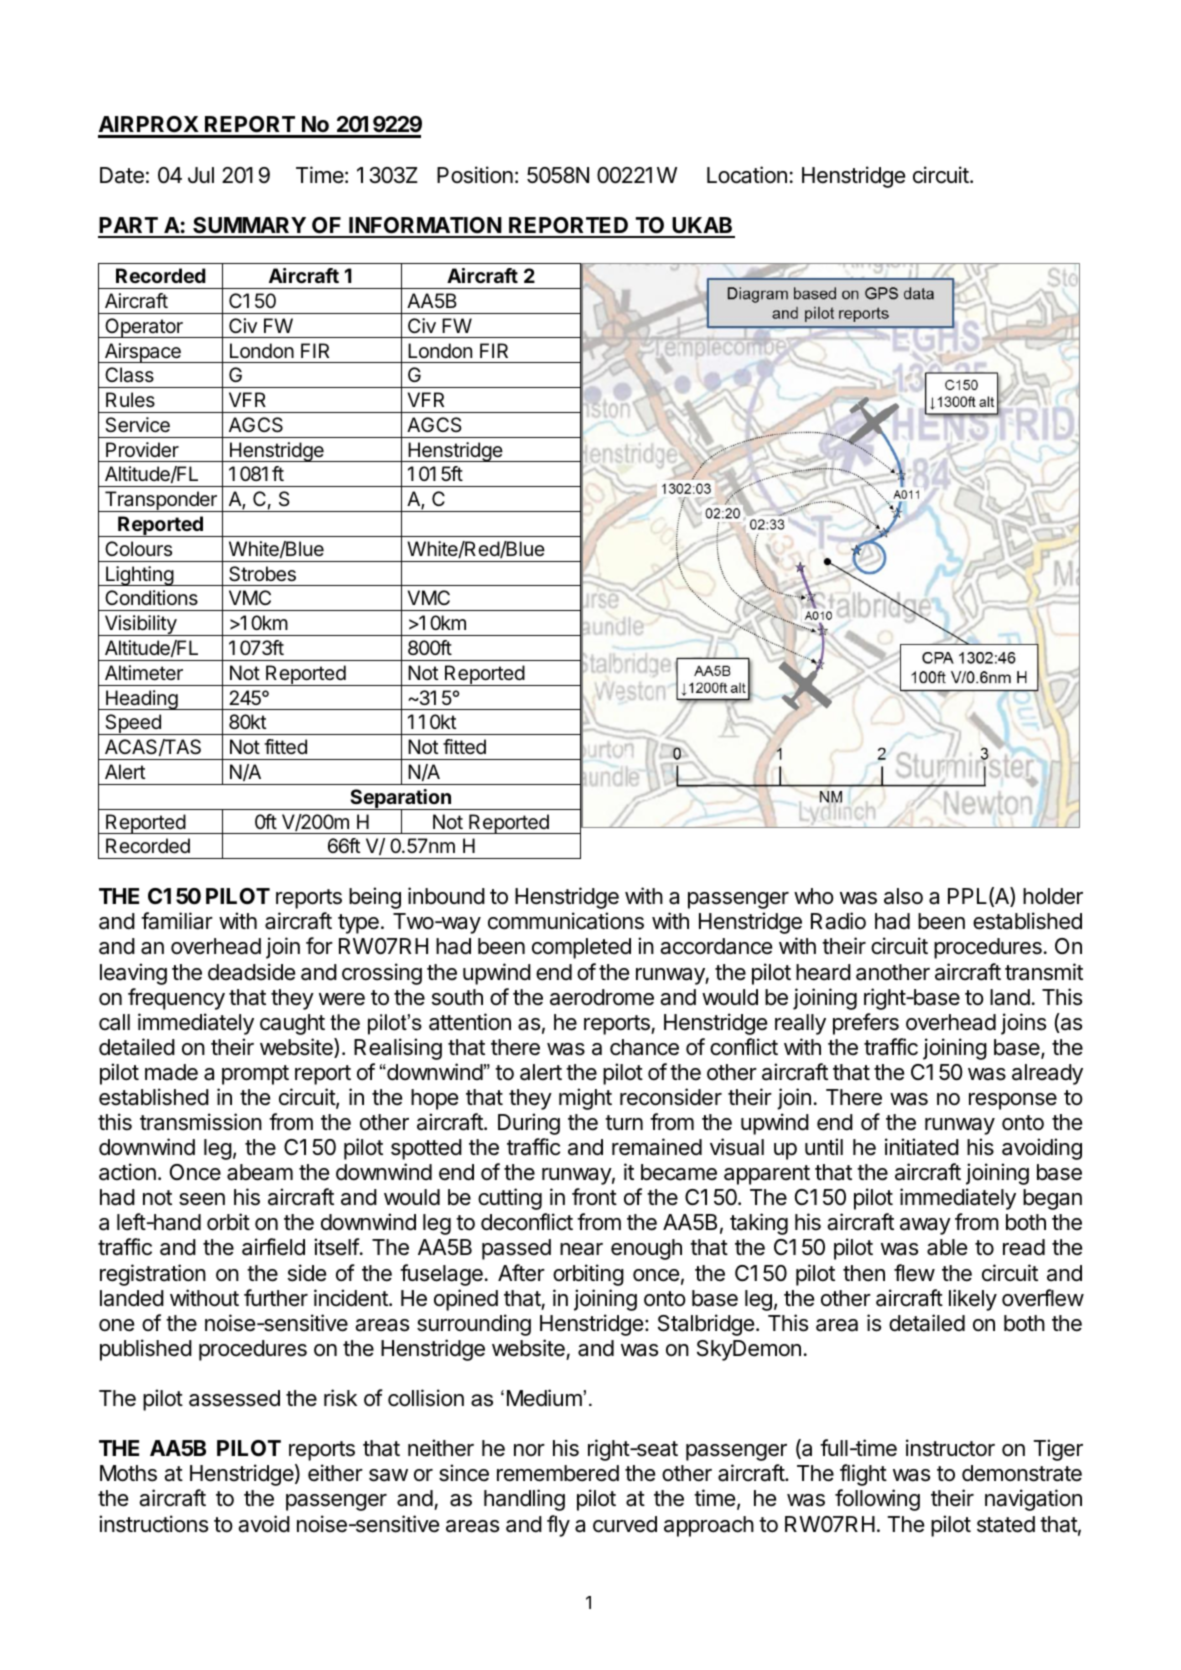 The width and height of the document is (1181, 1670). What do you see at coordinates (475, 175) in the document?
I see `Position` at bounding box center [475, 175].
